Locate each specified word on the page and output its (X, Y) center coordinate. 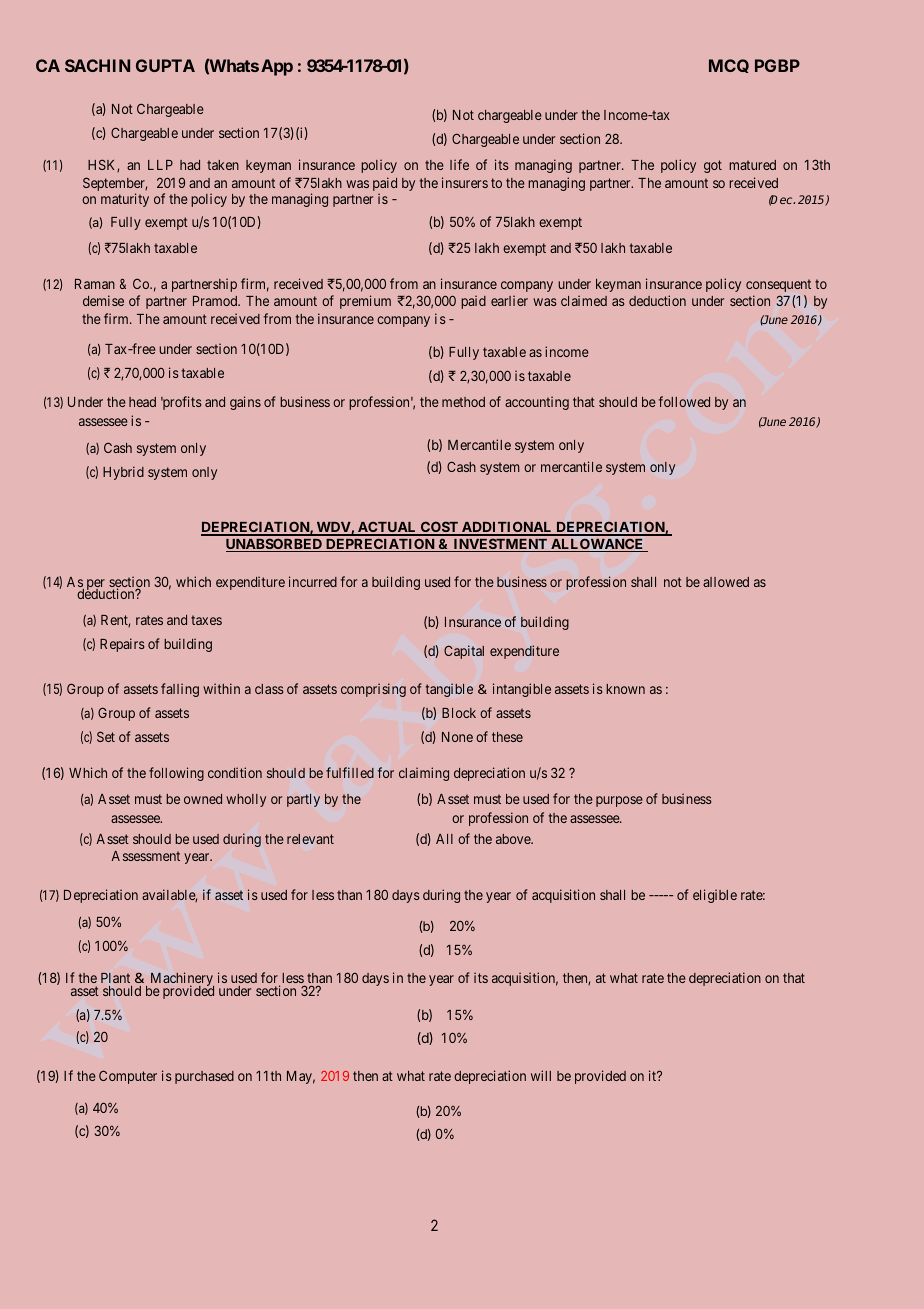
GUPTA (165, 65)
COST (439, 528)
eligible (715, 896)
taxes (206, 620)
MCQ (729, 66)
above (514, 839)
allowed (726, 582)
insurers (465, 182)
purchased (204, 1077)
